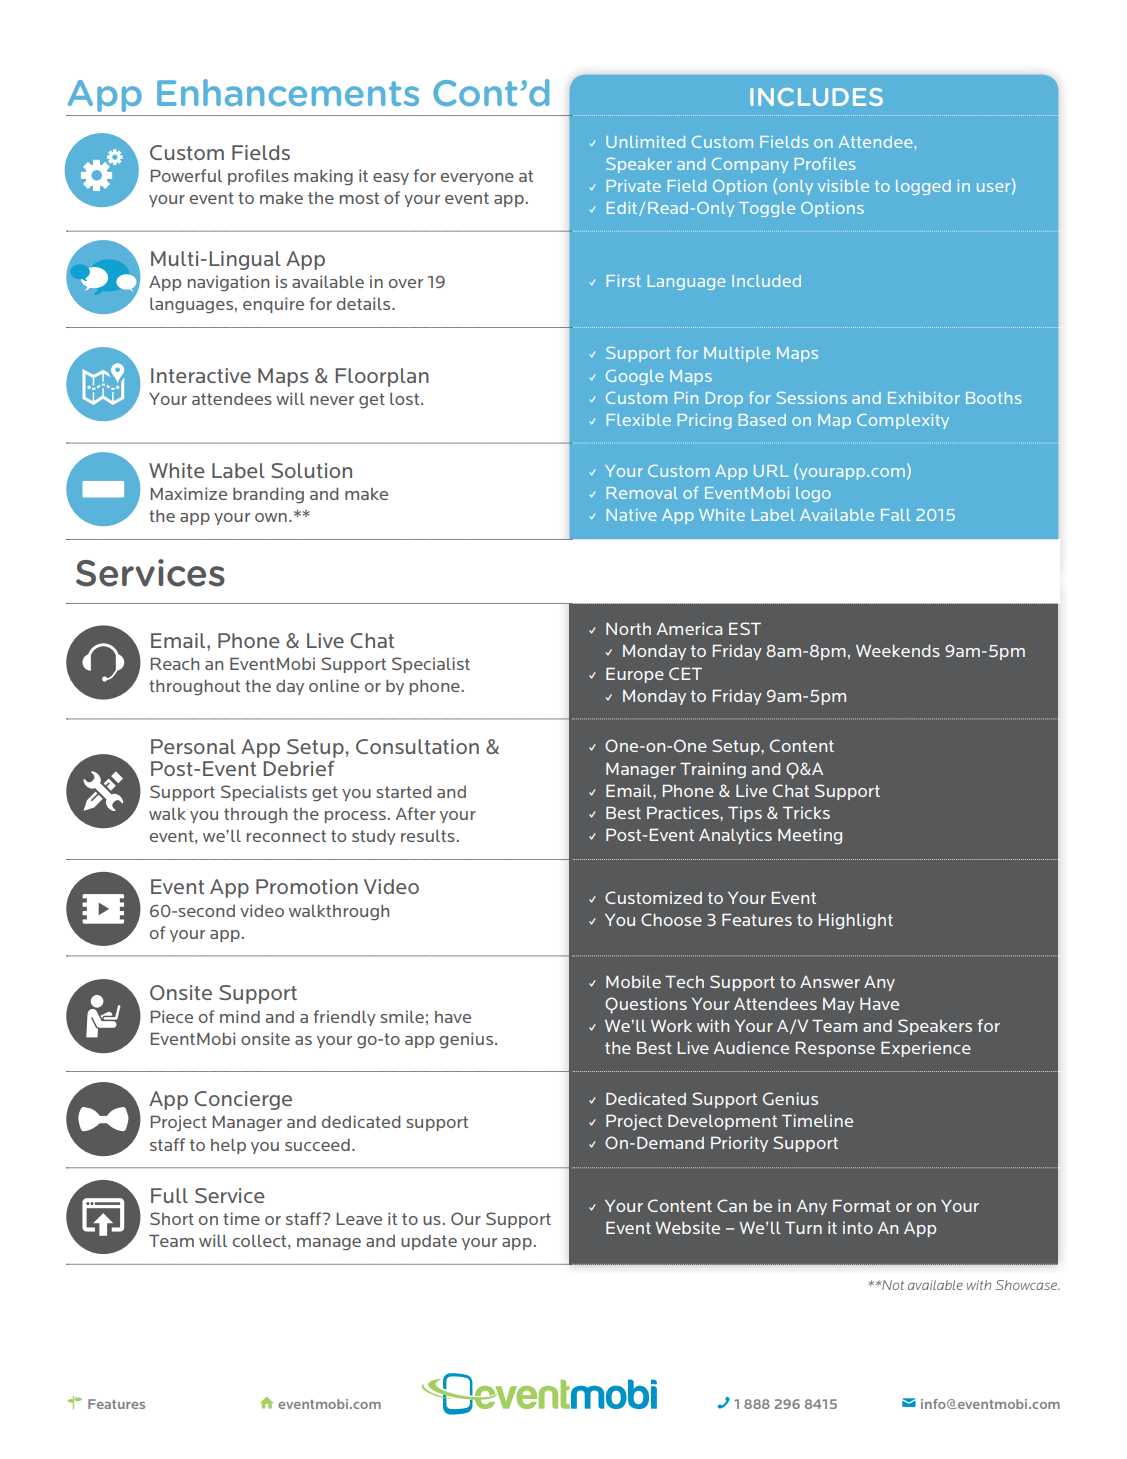 Image resolution: width=1127 pixels, height=1459 pixels. What do you see at coordinates (359, 1219) in the document?
I see `Leave` at bounding box center [359, 1219].
